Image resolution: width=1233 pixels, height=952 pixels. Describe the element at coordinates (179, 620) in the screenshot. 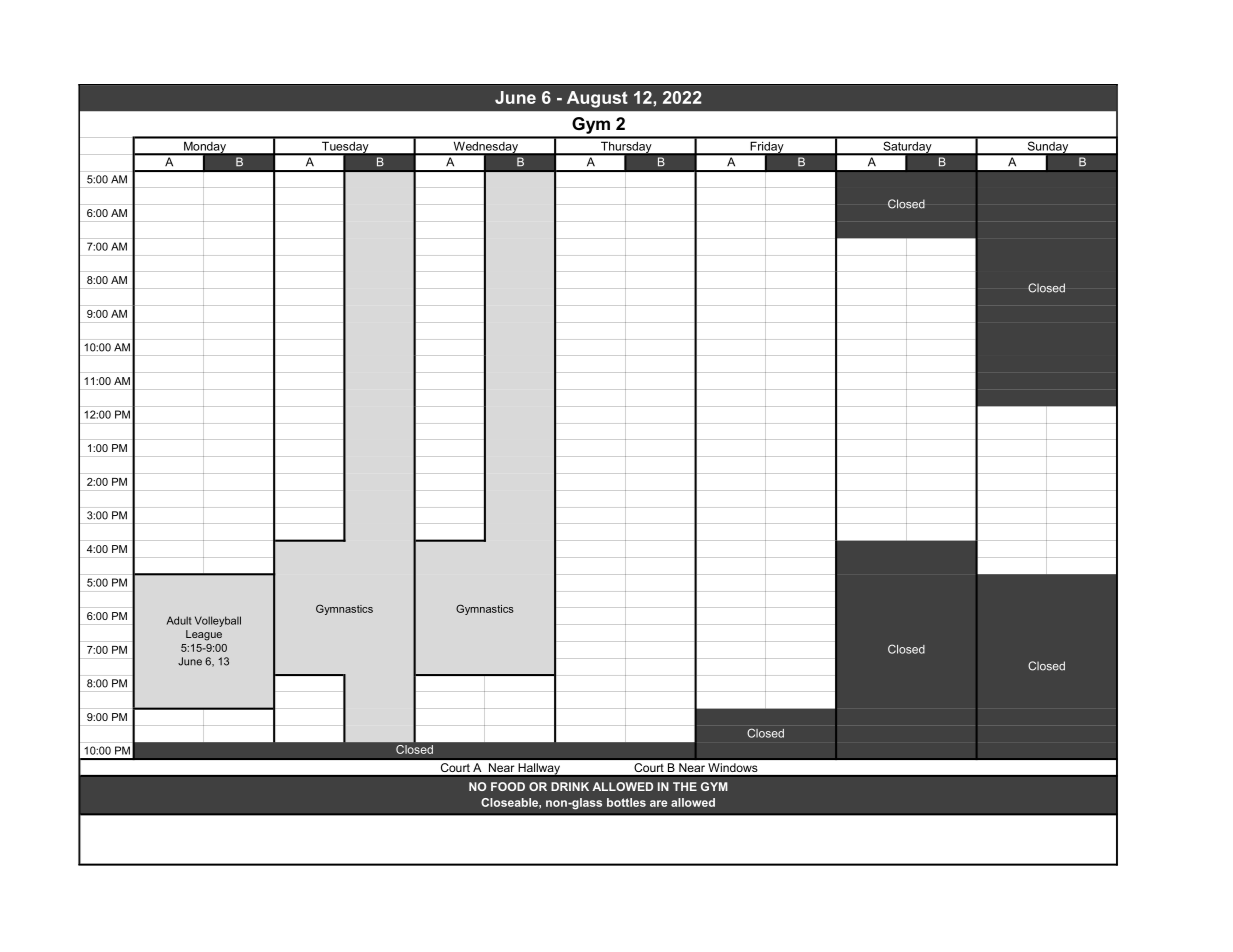

I see `Adult` at that location.
